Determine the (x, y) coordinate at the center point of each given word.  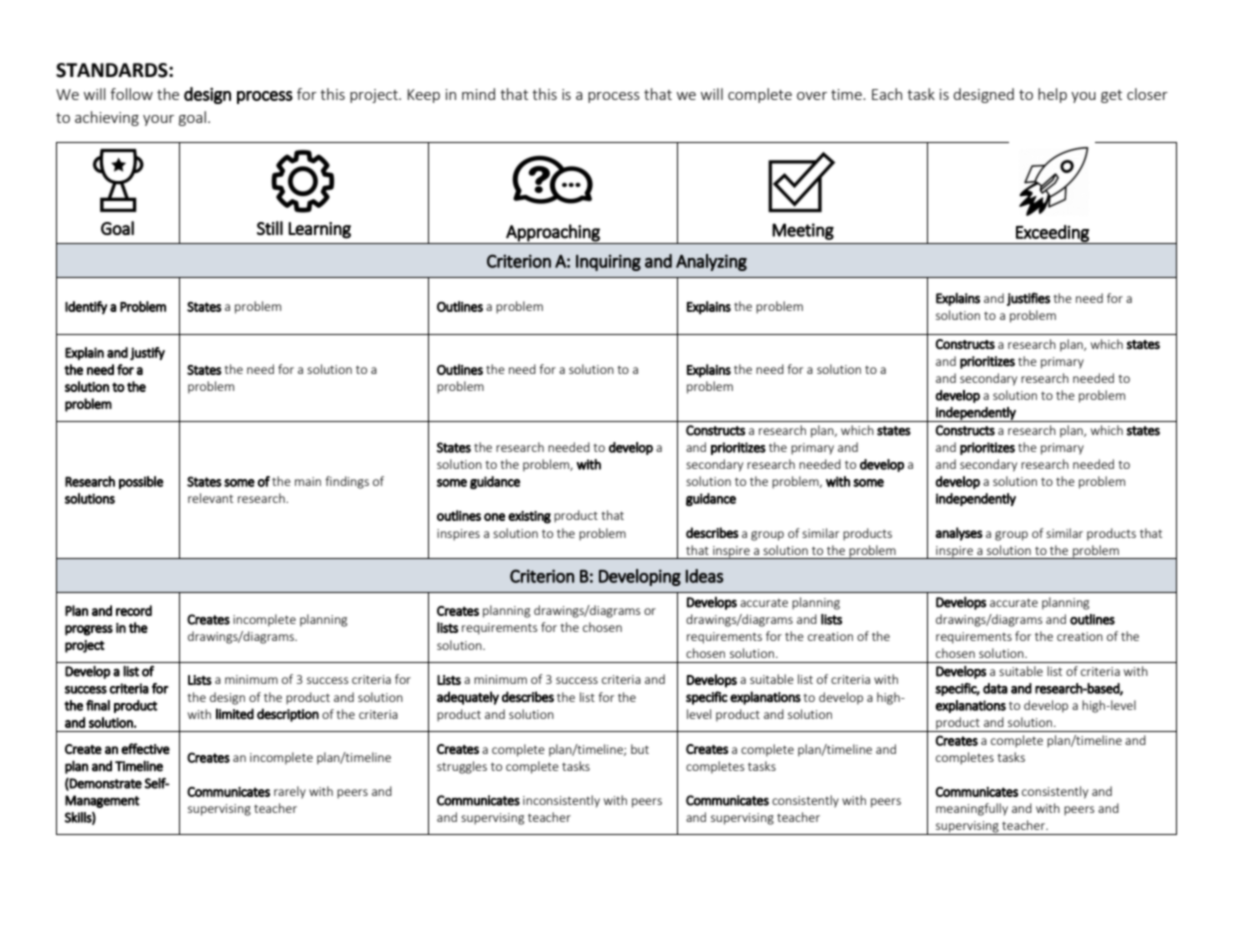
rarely (290, 792)
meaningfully (972, 809)
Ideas (704, 576)
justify (147, 353)
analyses (959, 534)
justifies (1028, 299)
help (1052, 95)
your (158, 120)
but (640, 749)
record (134, 610)
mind (478, 94)
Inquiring (608, 262)
